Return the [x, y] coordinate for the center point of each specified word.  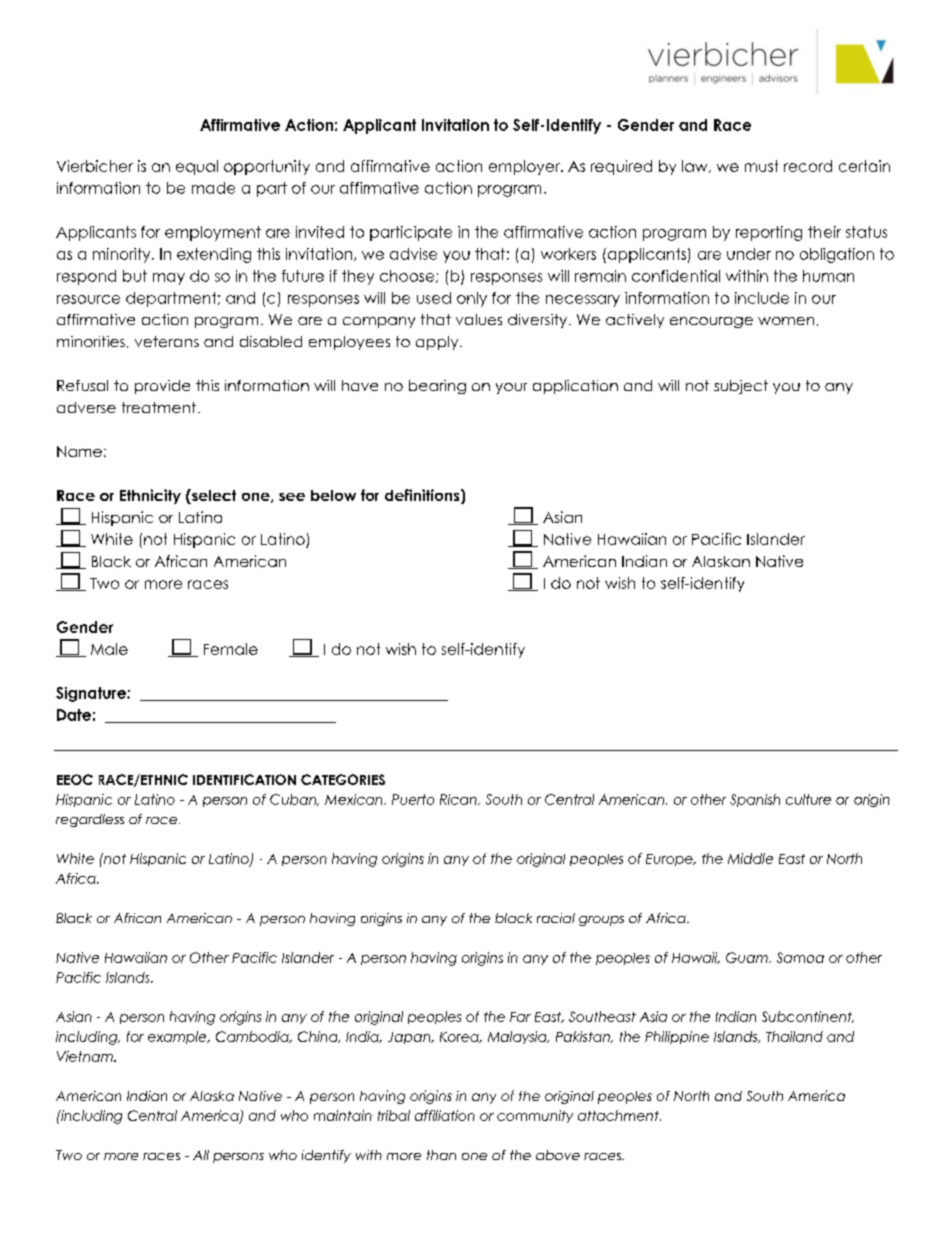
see [292, 497]
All [201, 1155]
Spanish [755, 800]
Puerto [413, 799]
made [213, 188]
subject [741, 387]
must [761, 166]
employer [525, 167]
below [333, 495]
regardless [90, 820]
